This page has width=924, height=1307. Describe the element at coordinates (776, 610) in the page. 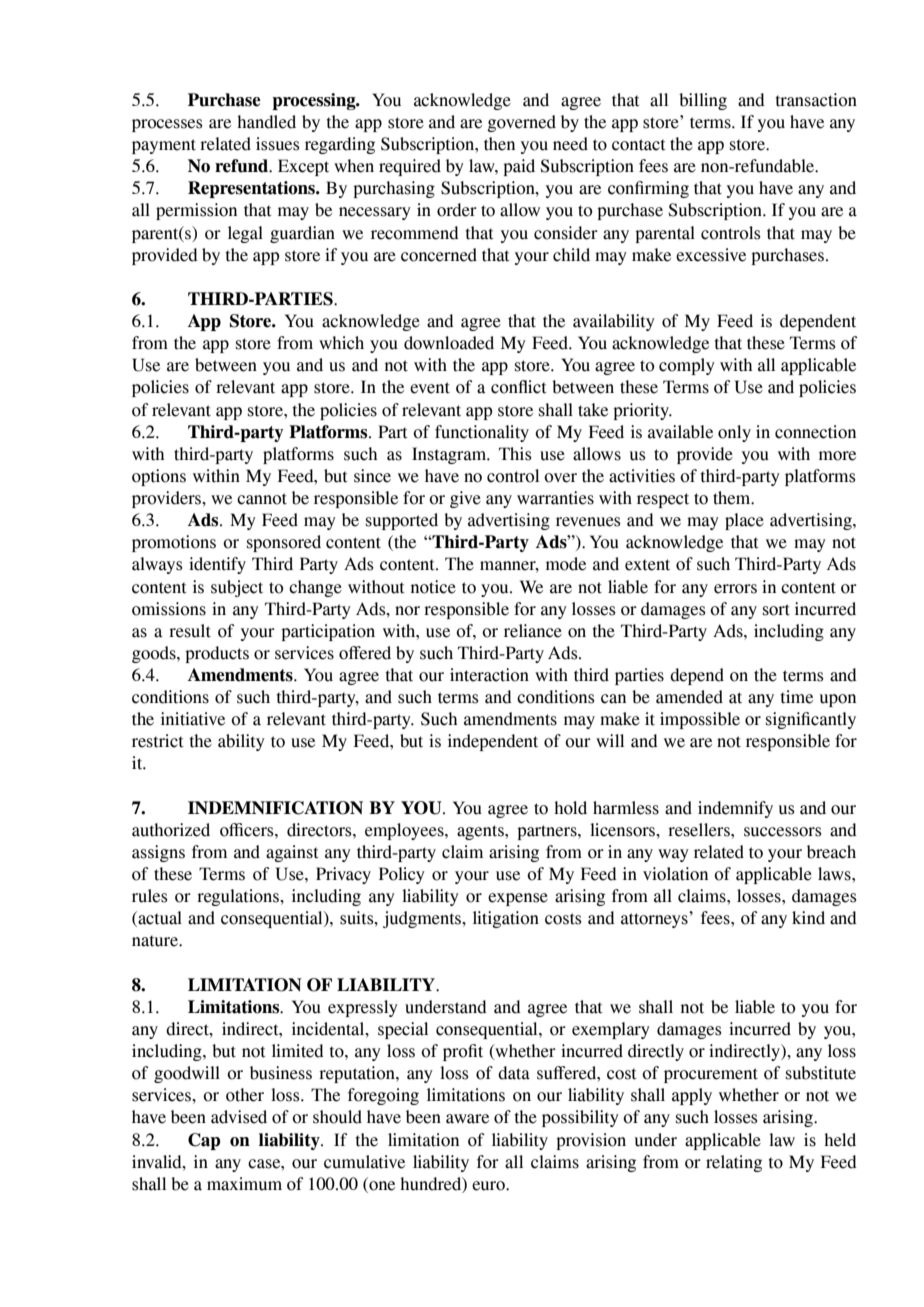

I see `sort` at that location.
